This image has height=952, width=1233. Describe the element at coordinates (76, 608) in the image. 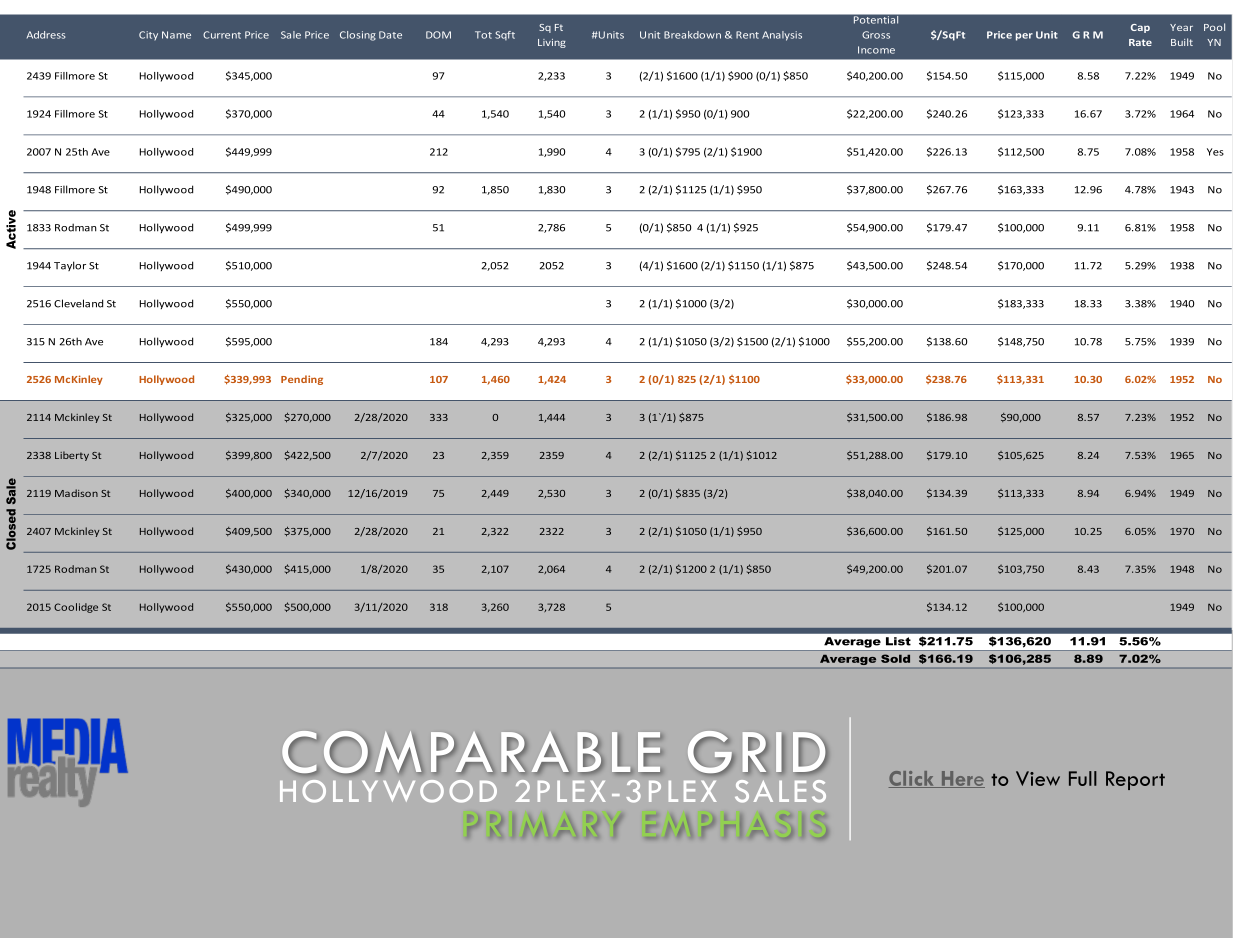

I see `Coolidge` at that location.
